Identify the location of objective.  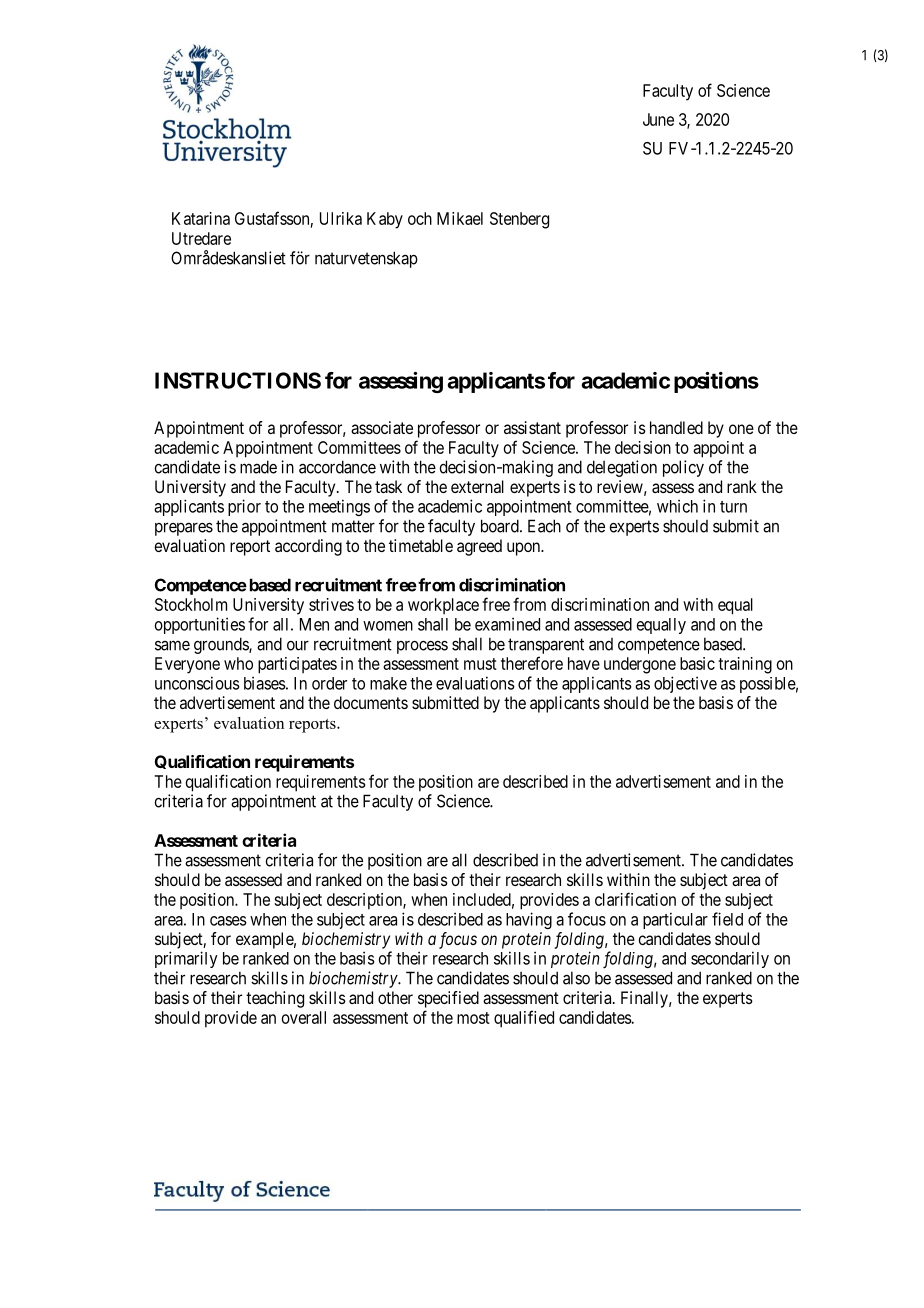
(685, 684).
